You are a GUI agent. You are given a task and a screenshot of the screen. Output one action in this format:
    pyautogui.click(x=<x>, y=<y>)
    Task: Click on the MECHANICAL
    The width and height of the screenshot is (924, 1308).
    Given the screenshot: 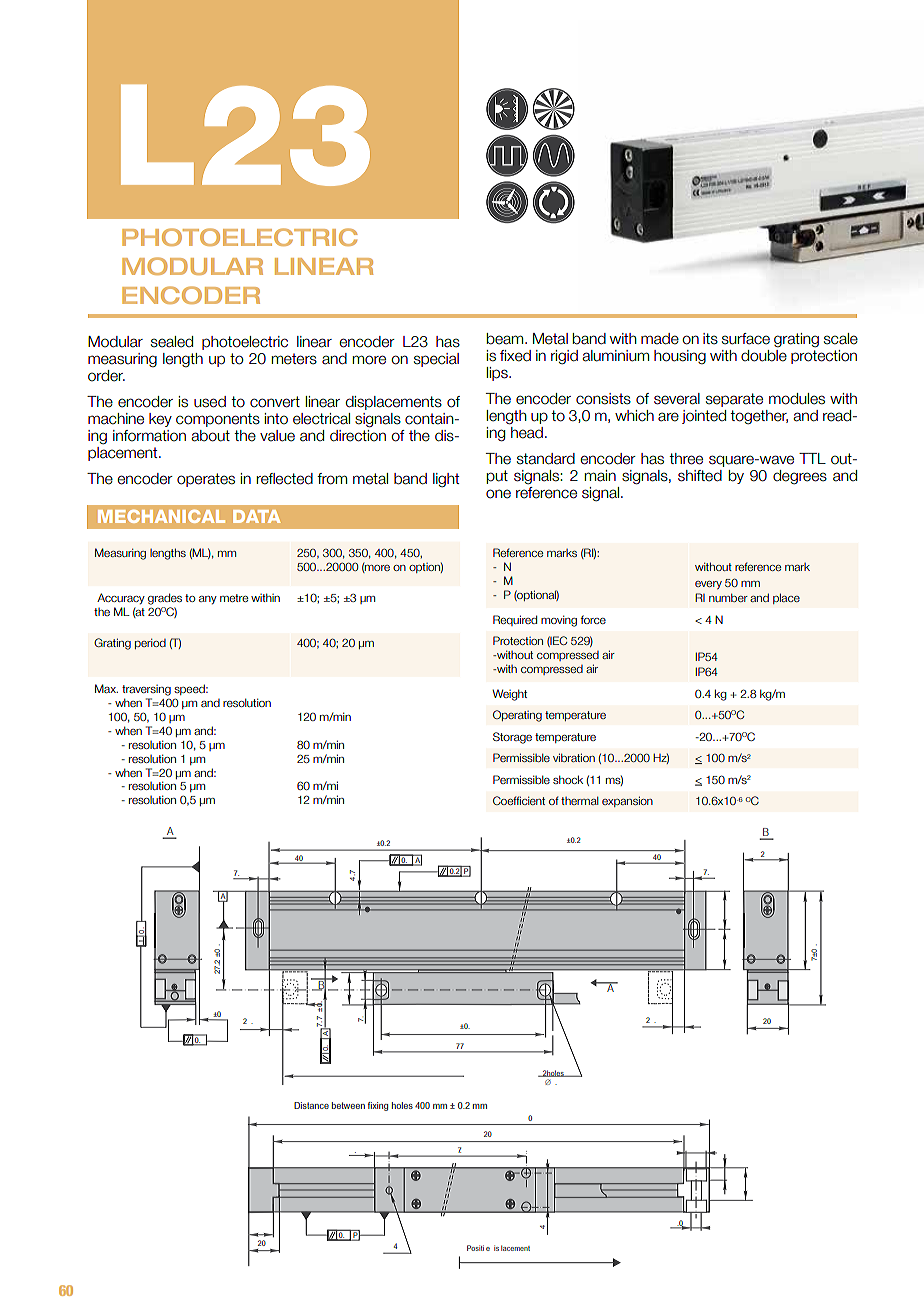 What is the action you would take?
    pyautogui.click(x=161, y=516)
